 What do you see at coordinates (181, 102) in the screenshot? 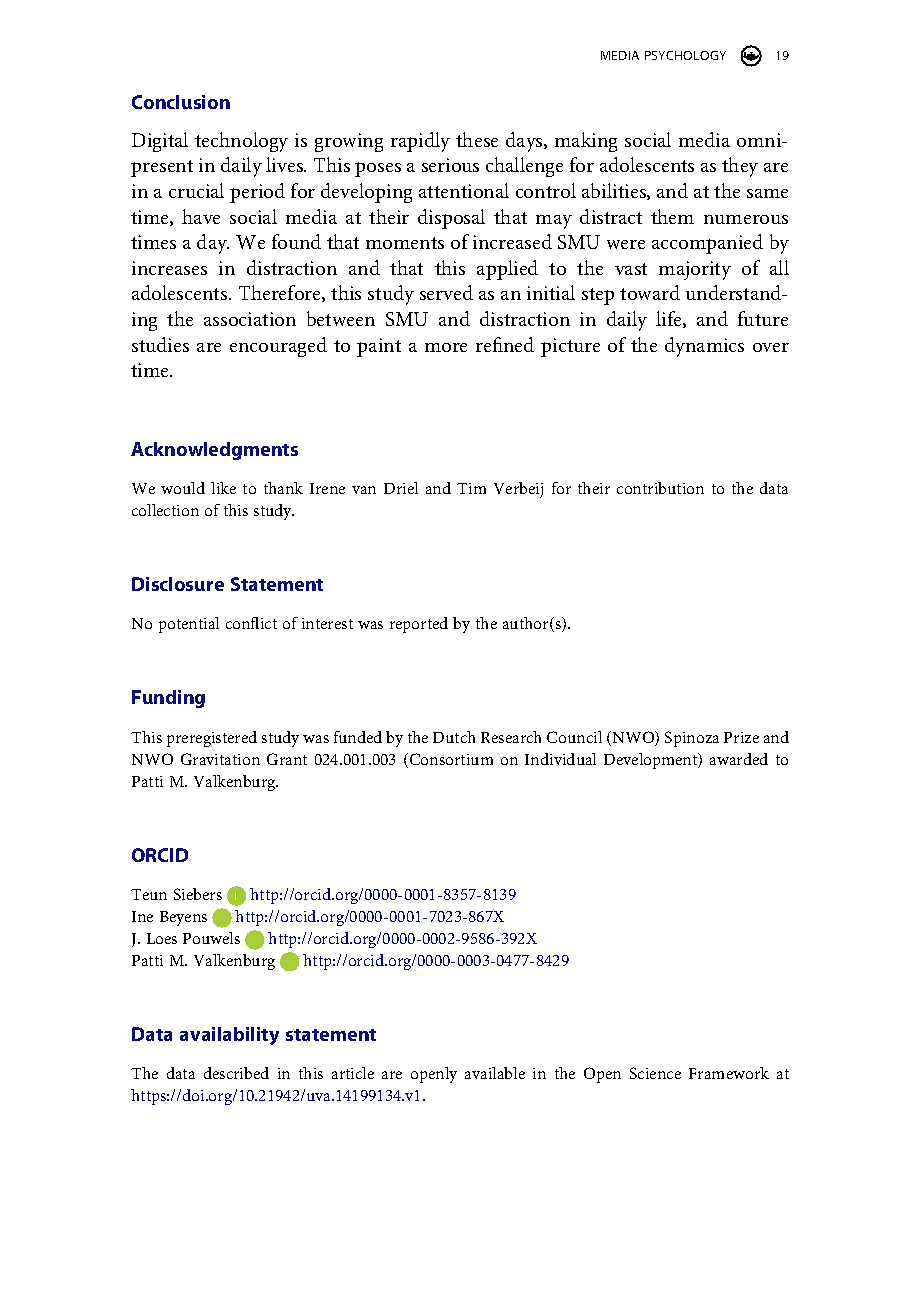
I see `Conclusion` at bounding box center [181, 102].
